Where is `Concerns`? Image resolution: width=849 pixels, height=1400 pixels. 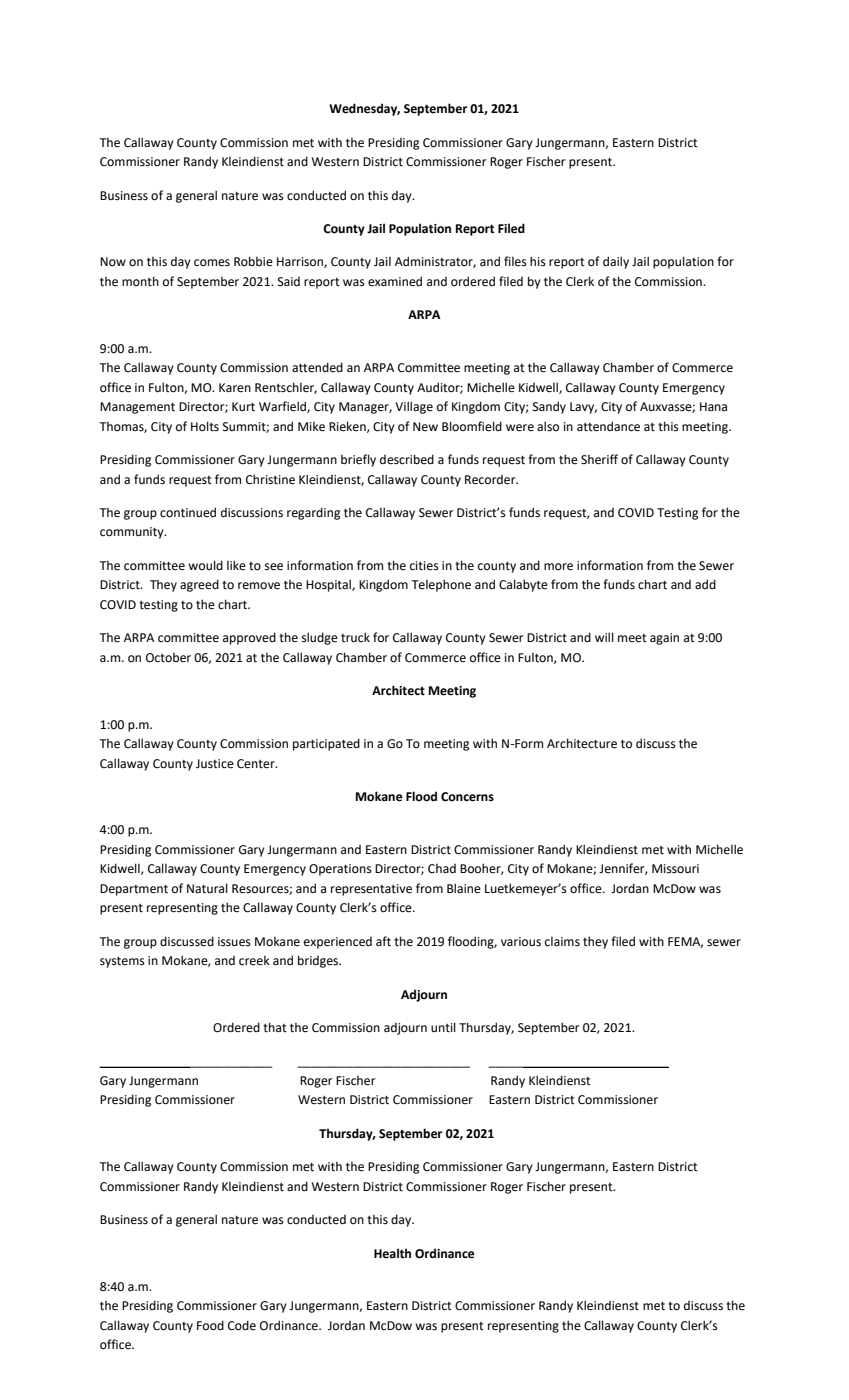 Concerns is located at coordinates (467, 797).
